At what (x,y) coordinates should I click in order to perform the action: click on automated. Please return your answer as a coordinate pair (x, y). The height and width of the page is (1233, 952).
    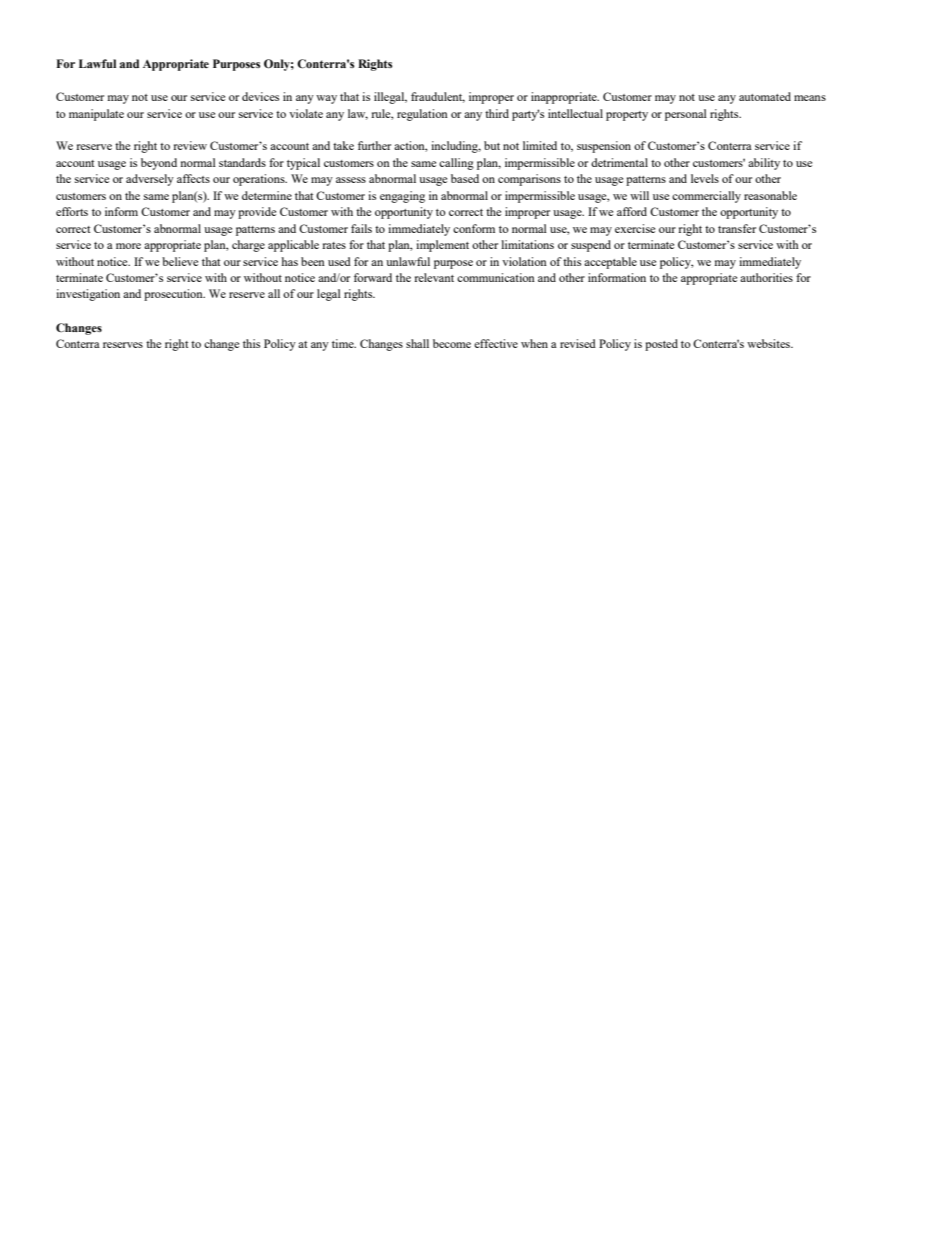
    Looking at the image, I should click on (765, 96).
